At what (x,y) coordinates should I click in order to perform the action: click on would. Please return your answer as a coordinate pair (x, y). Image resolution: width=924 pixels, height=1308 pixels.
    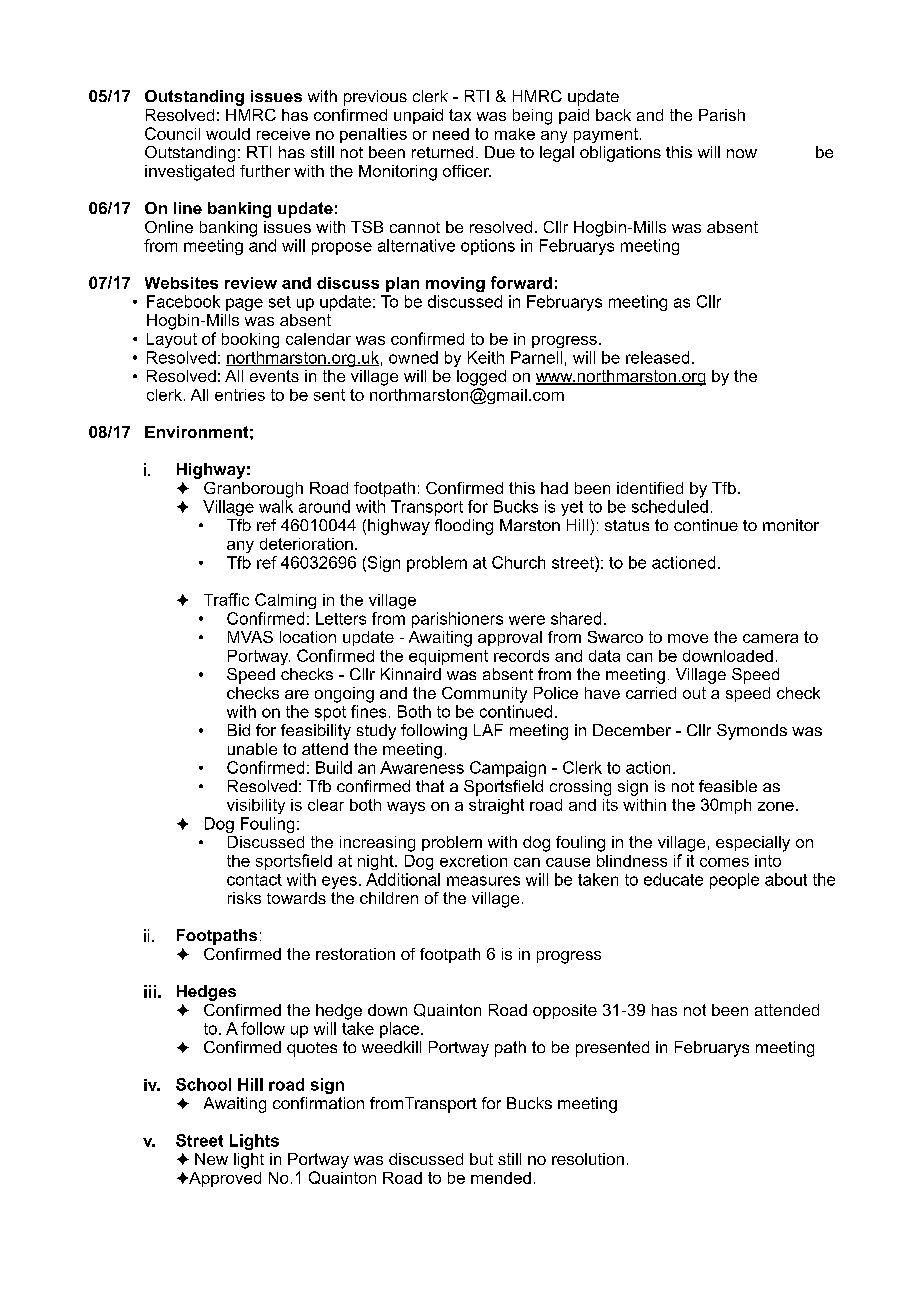
    Looking at the image, I should click on (228, 134).
